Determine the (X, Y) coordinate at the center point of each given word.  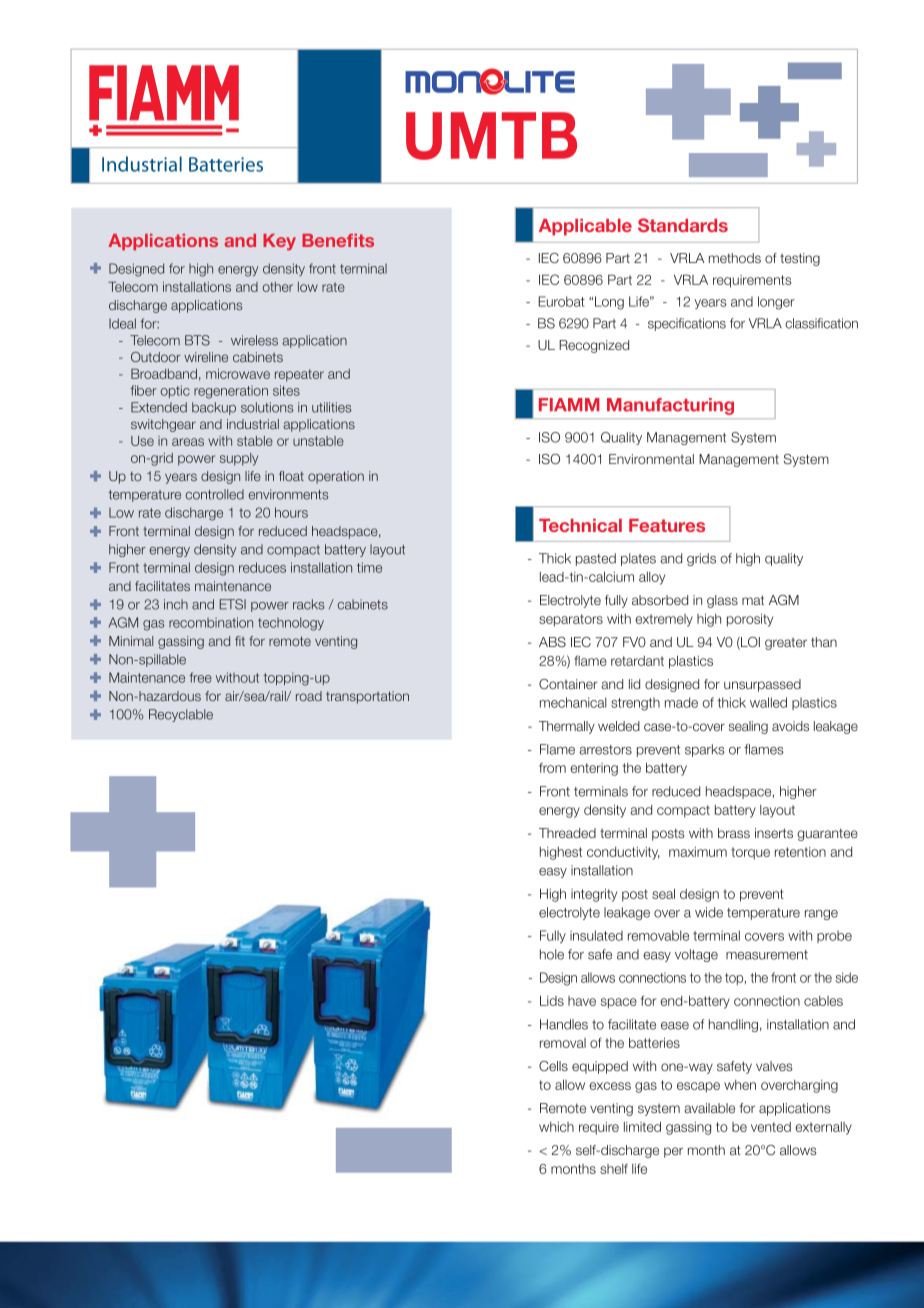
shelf (614, 1169)
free (200, 677)
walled (768, 702)
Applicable (585, 227)
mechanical (573, 702)
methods (735, 258)
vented (771, 1127)
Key (279, 242)
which (556, 1127)
